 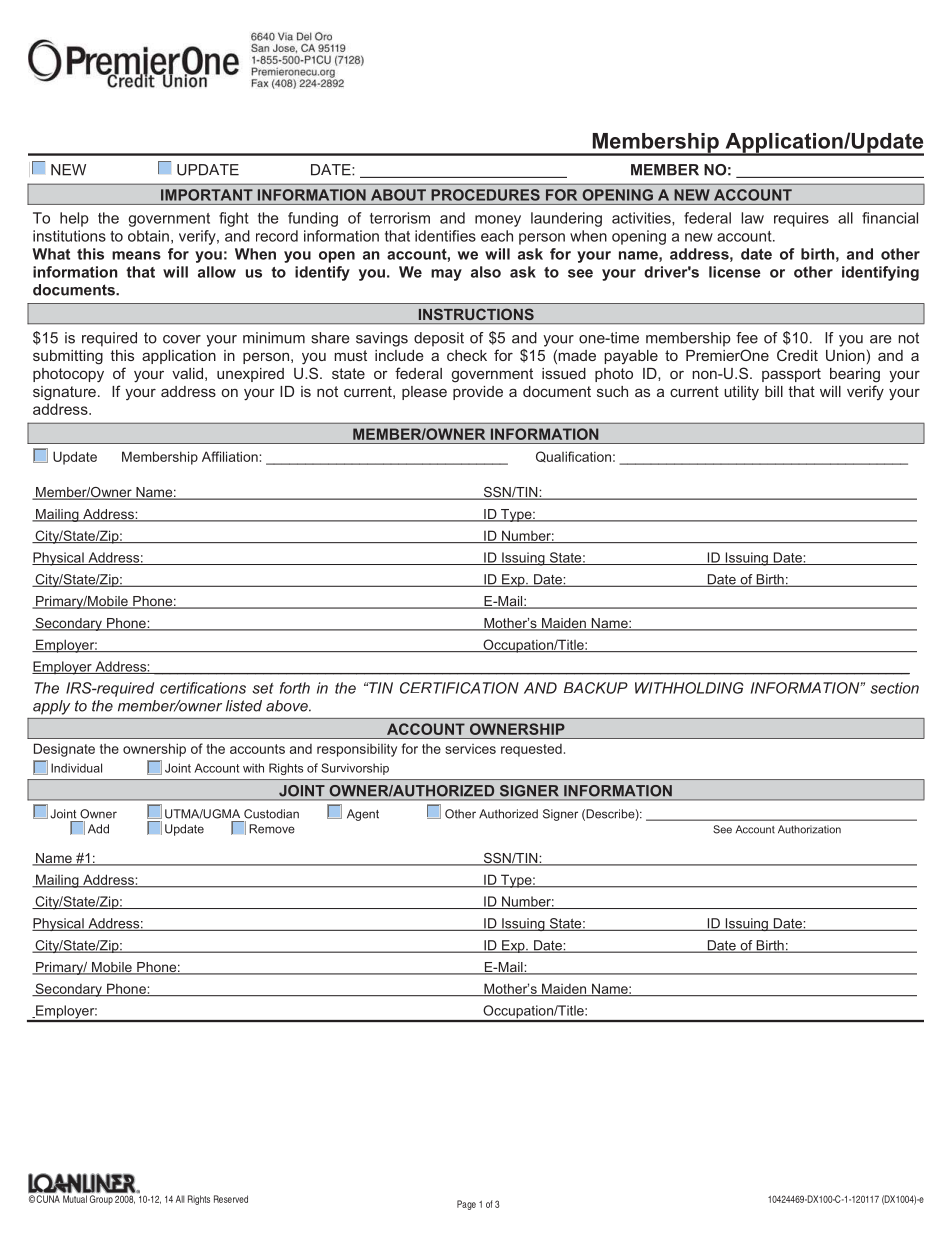 I want to click on Agent, so click(x=363, y=815).
